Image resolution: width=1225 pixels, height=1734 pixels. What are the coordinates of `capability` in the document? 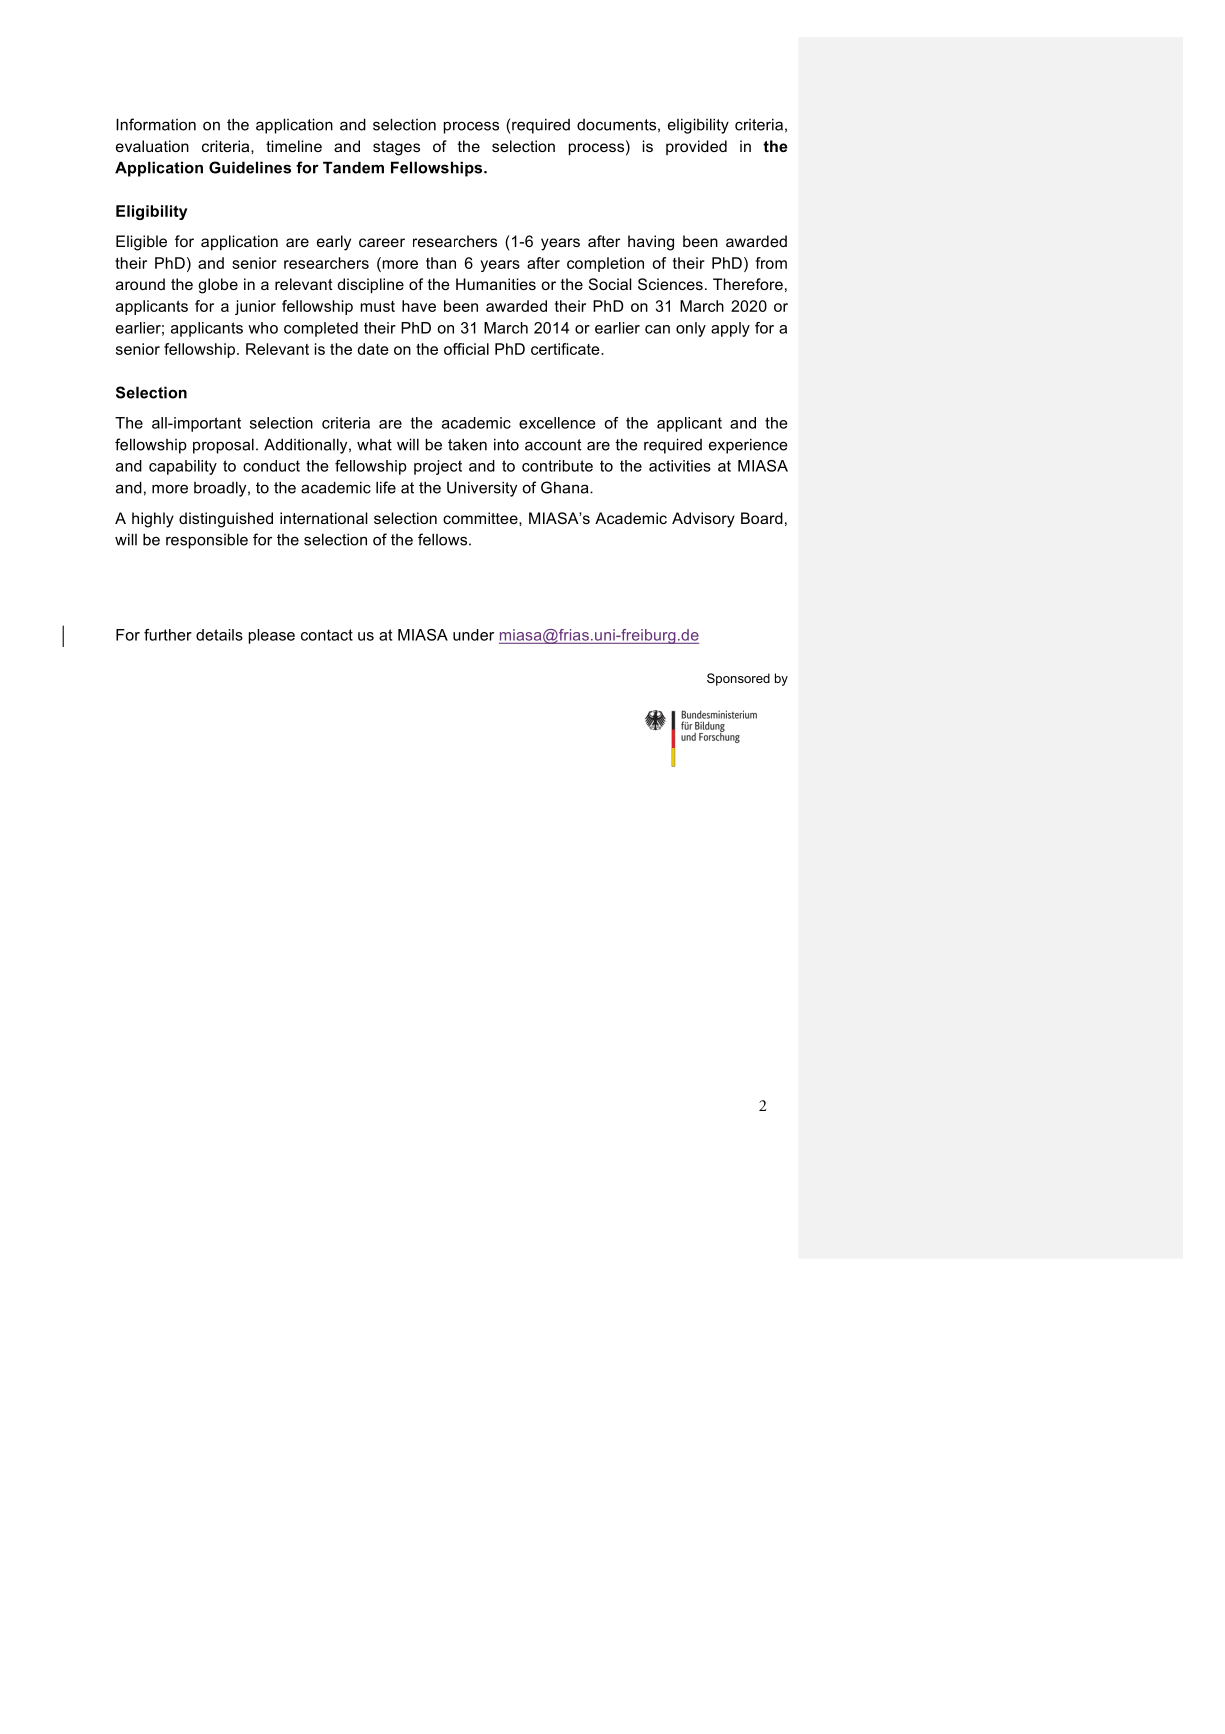 It's located at (183, 467).
